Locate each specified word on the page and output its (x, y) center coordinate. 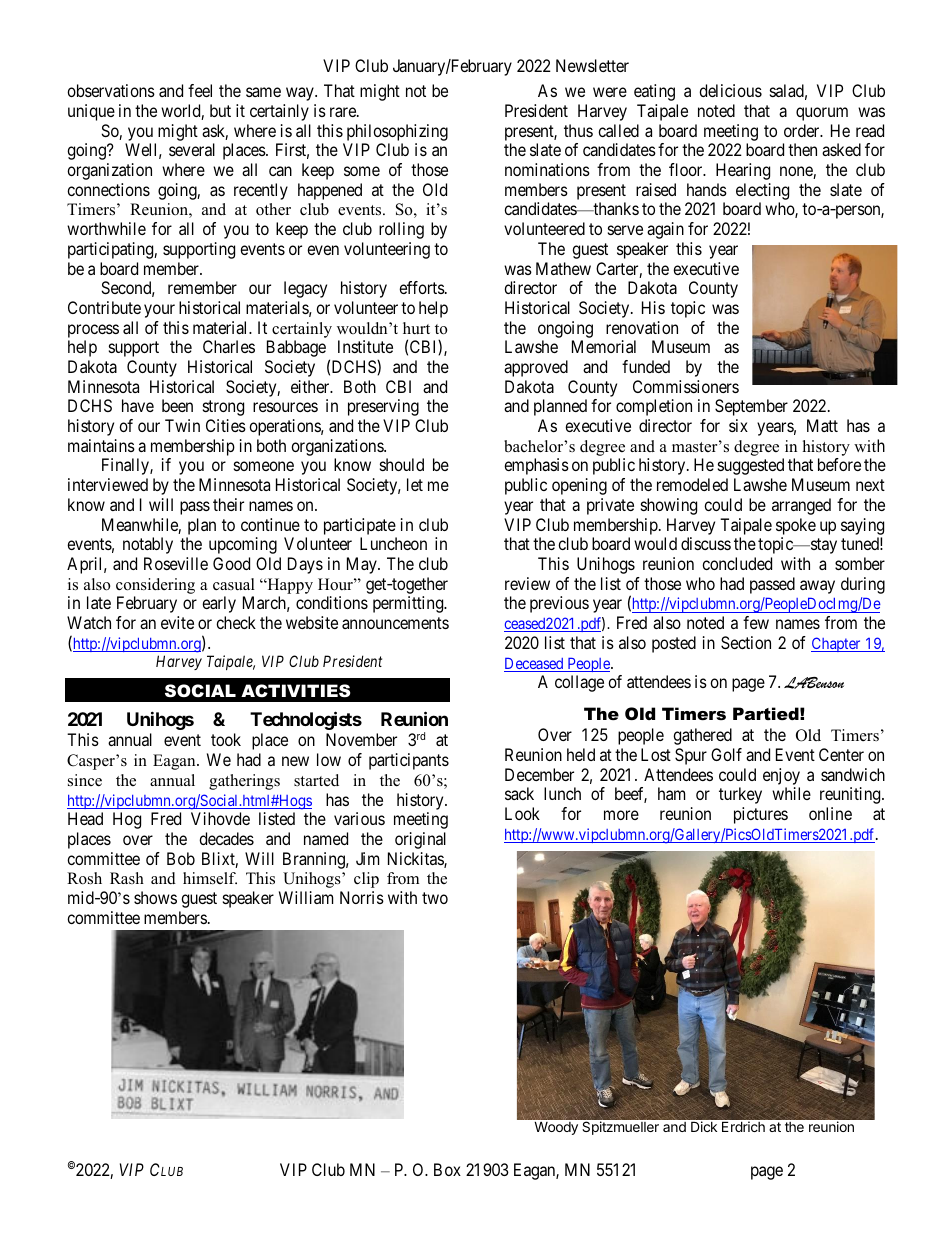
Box (447, 1169)
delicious (730, 90)
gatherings (244, 782)
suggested (751, 466)
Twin (182, 425)
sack (519, 793)
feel (200, 90)
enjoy (781, 776)
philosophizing (396, 134)
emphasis (536, 466)
